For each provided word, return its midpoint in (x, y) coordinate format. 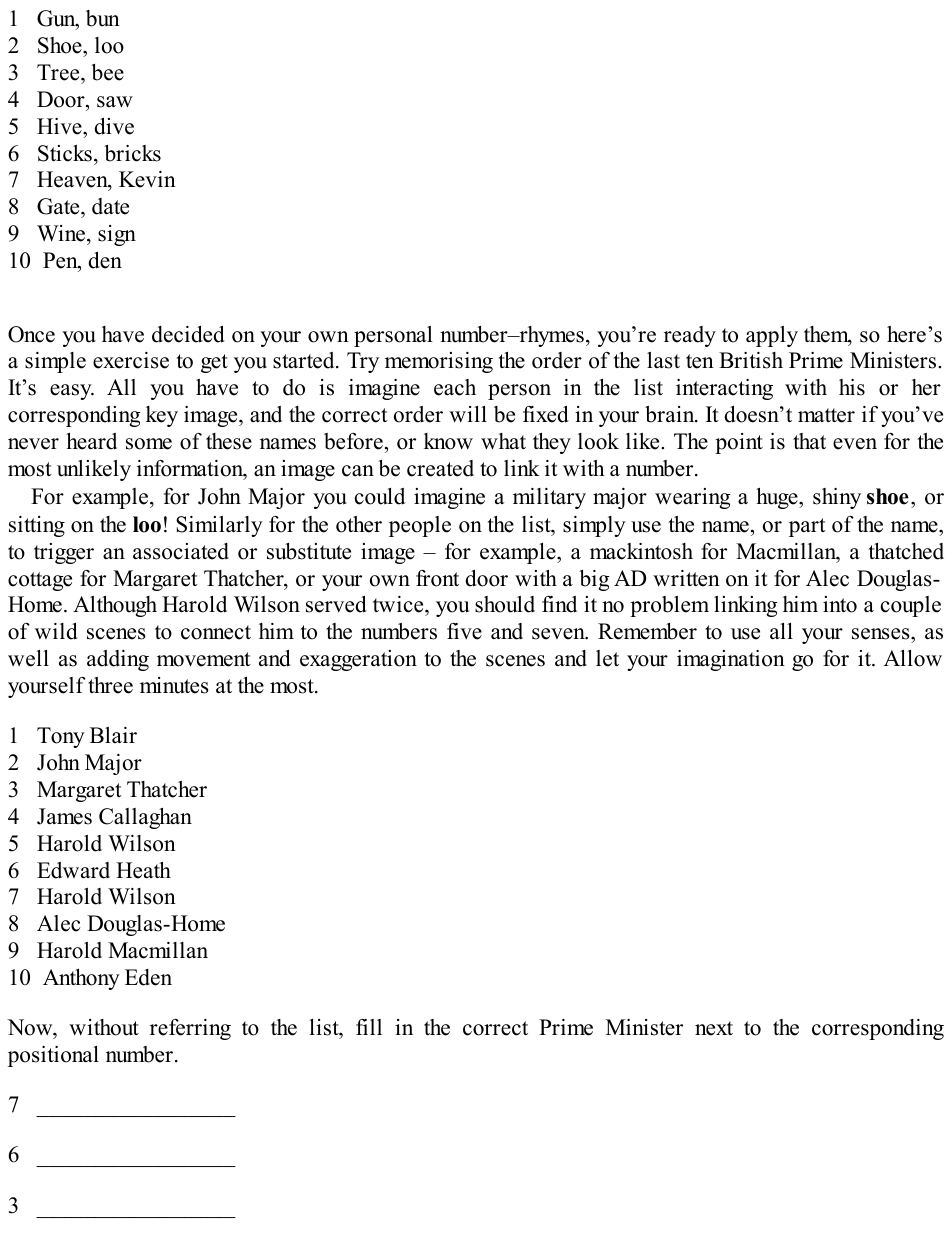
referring (190, 1029)
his (852, 387)
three (110, 685)
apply (772, 336)
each (455, 387)
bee (107, 72)
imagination (731, 660)
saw (115, 102)
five (464, 631)
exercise (131, 360)
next (714, 1028)
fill (369, 1027)
